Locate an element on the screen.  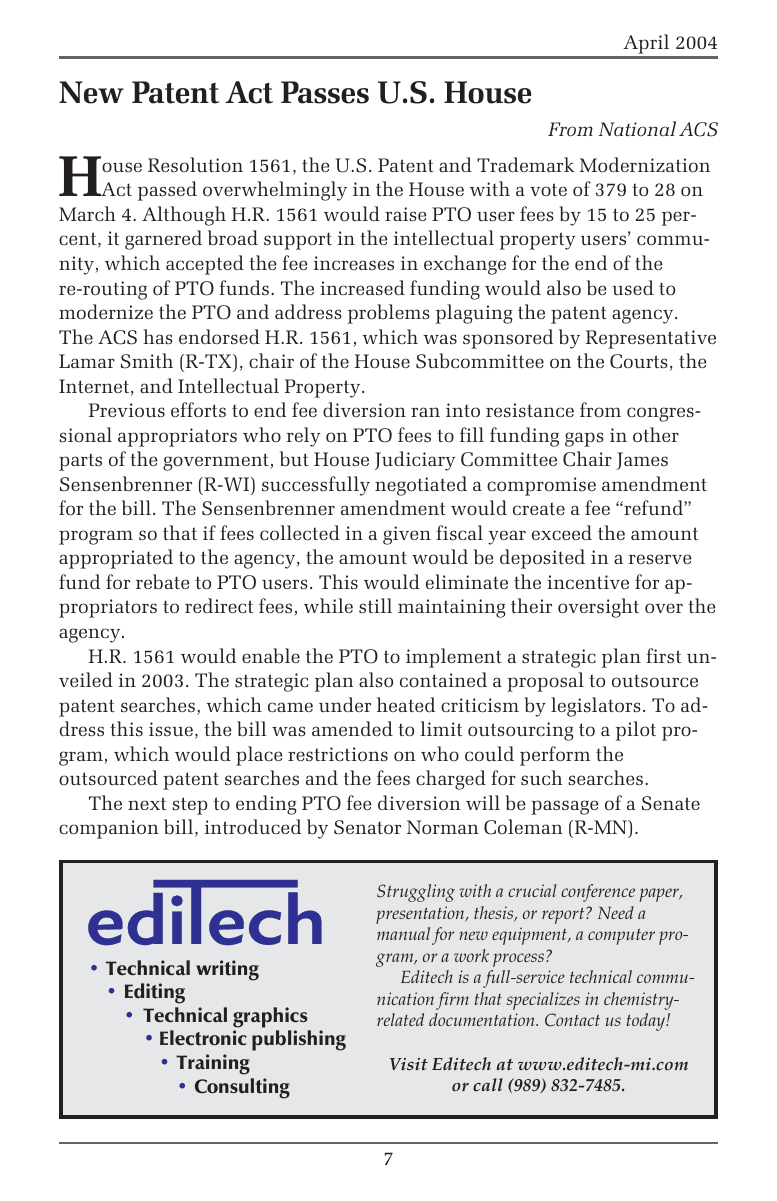
Passes is located at coordinates (325, 92).
